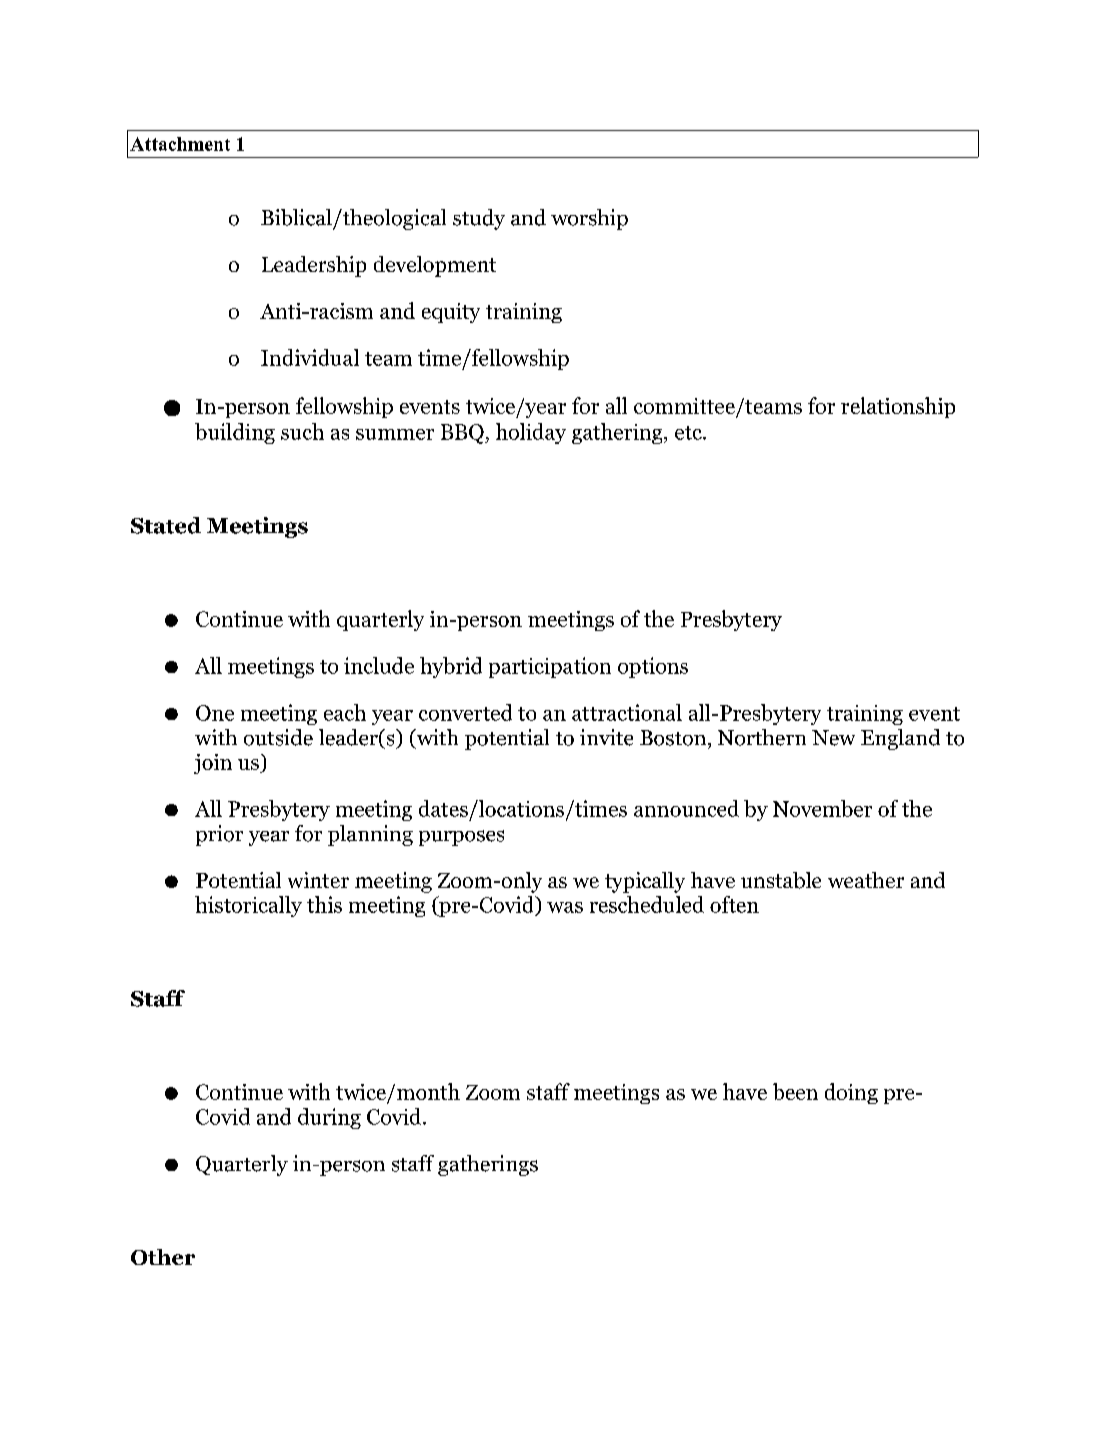 The height and width of the screenshot is (1431, 1106). I want to click on worship, so click(589, 219).
